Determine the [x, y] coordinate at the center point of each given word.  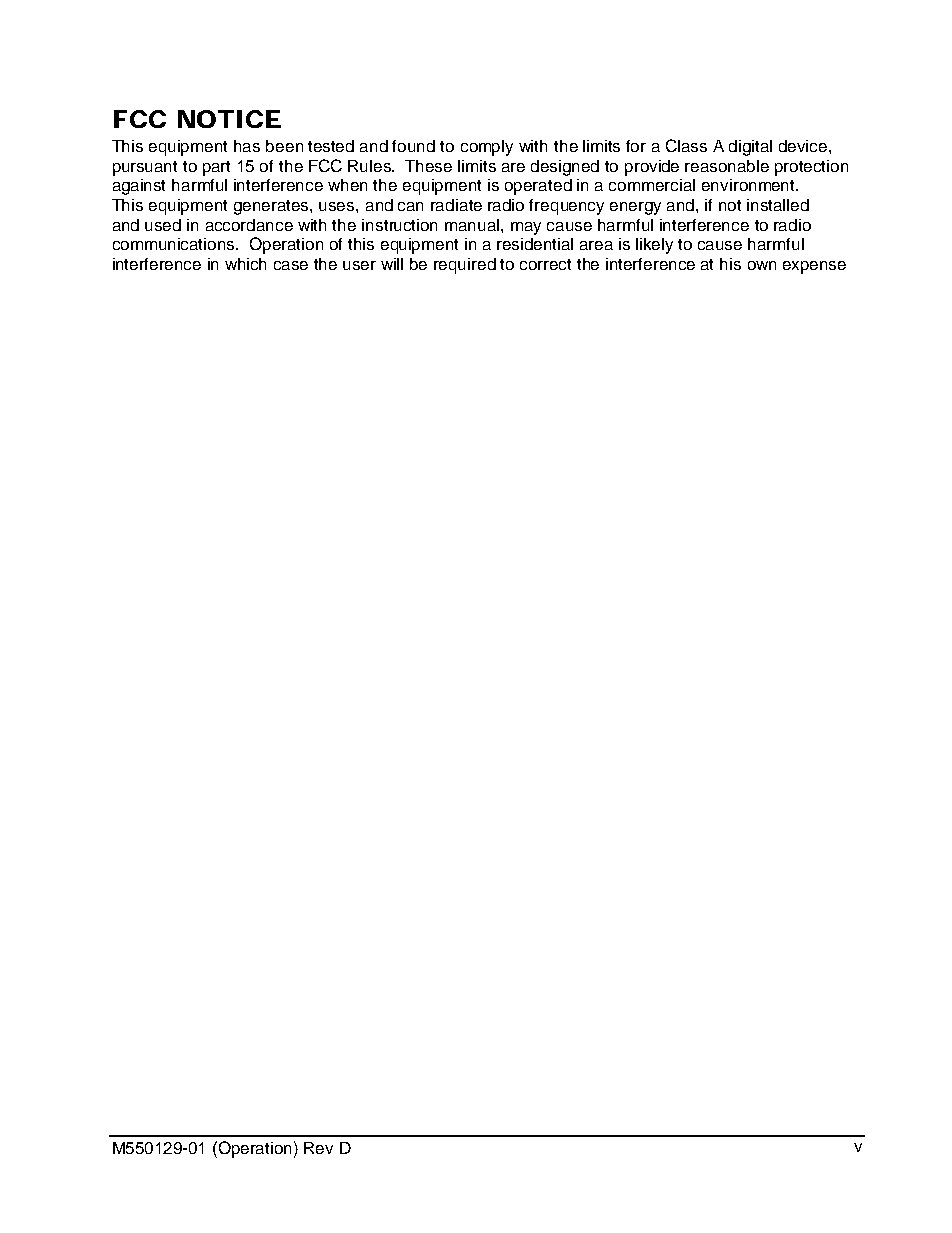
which [245, 264]
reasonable [727, 166]
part [216, 168]
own [762, 265]
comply [487, 148]
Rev [318, 1148]
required [465, 266]
